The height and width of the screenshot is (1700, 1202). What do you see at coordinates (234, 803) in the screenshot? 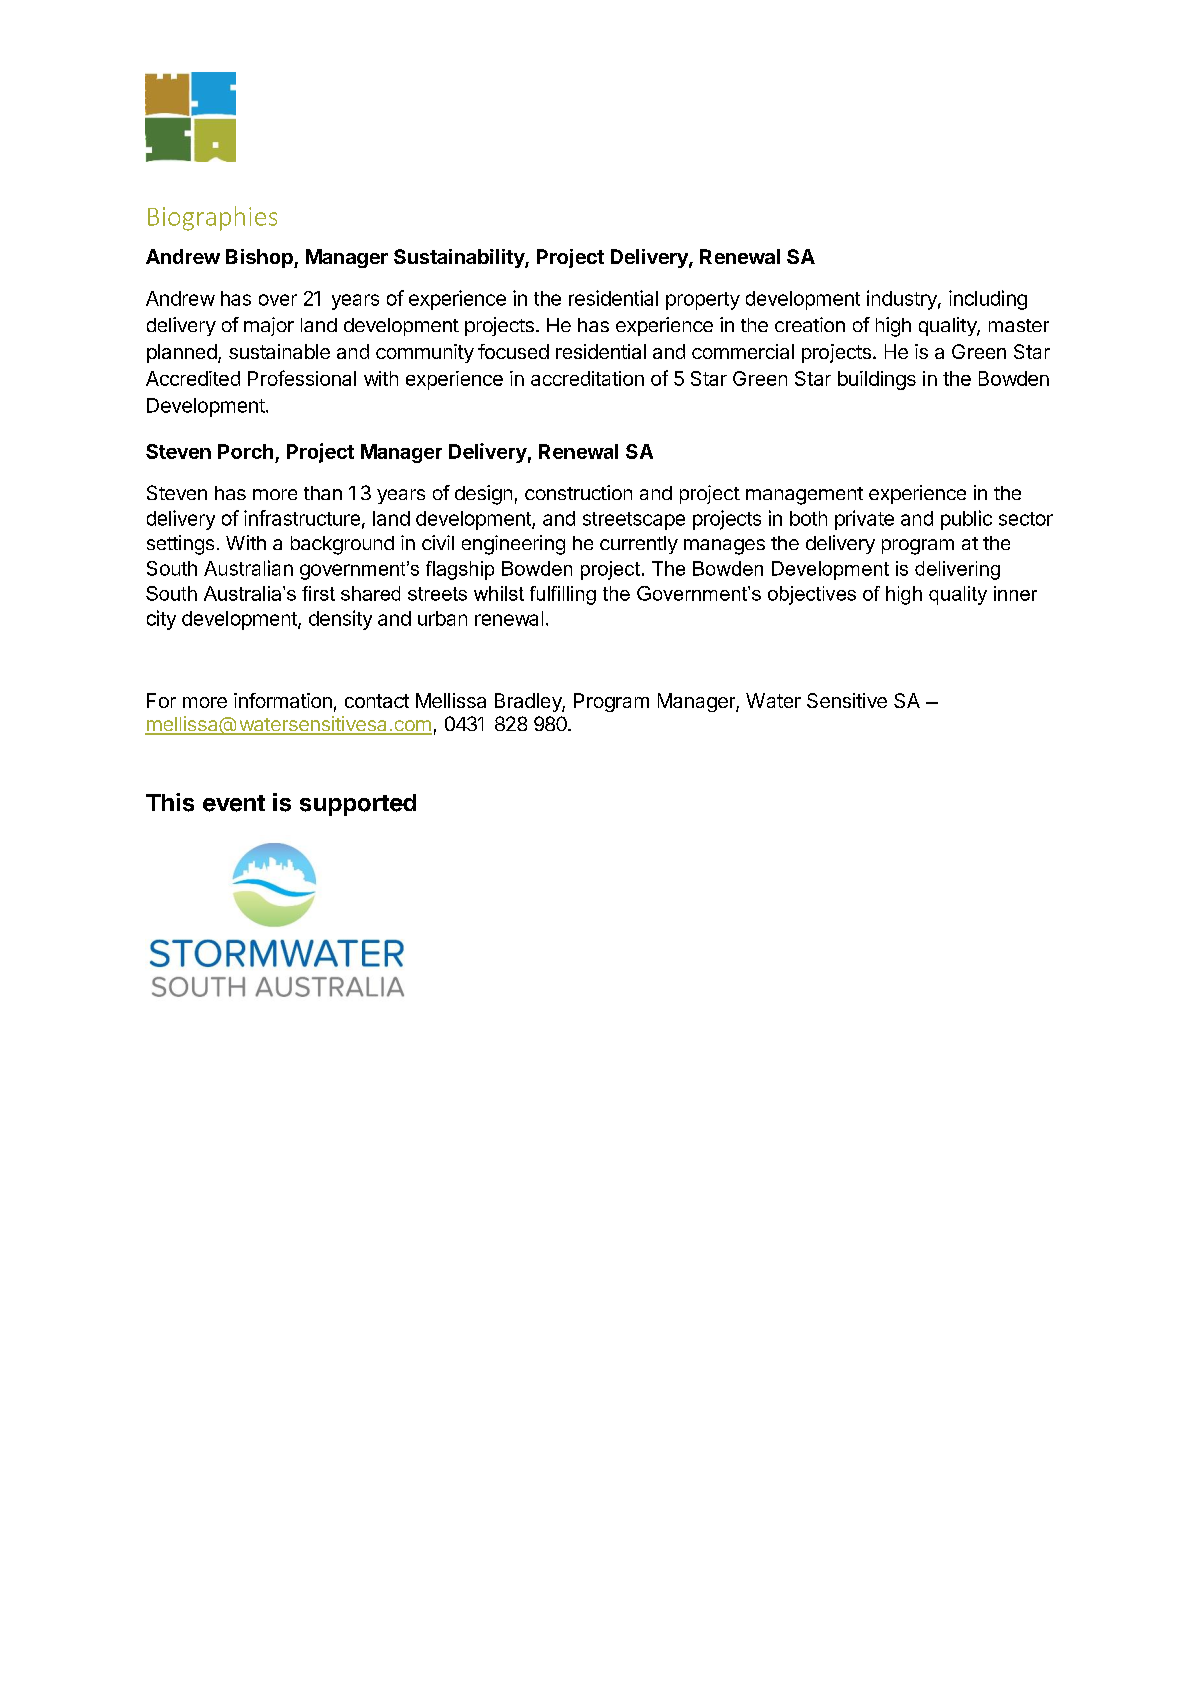
I see `event` at bounding box center [234, 803].
